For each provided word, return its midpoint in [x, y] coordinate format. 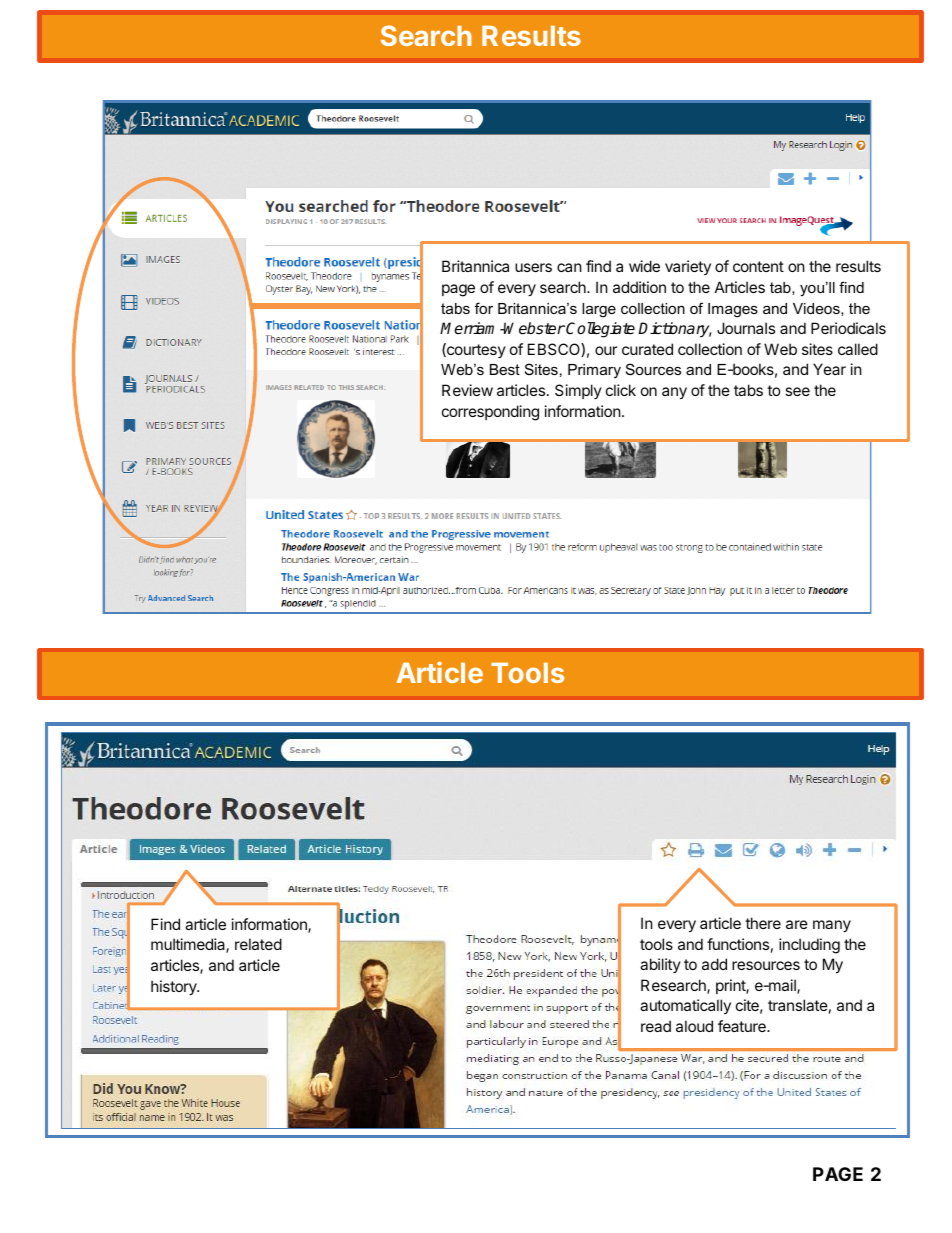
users [533, 267]
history [175, 987]
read [656, 1026]
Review [467, 390]
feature [743, 1026]
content [758, 266]
